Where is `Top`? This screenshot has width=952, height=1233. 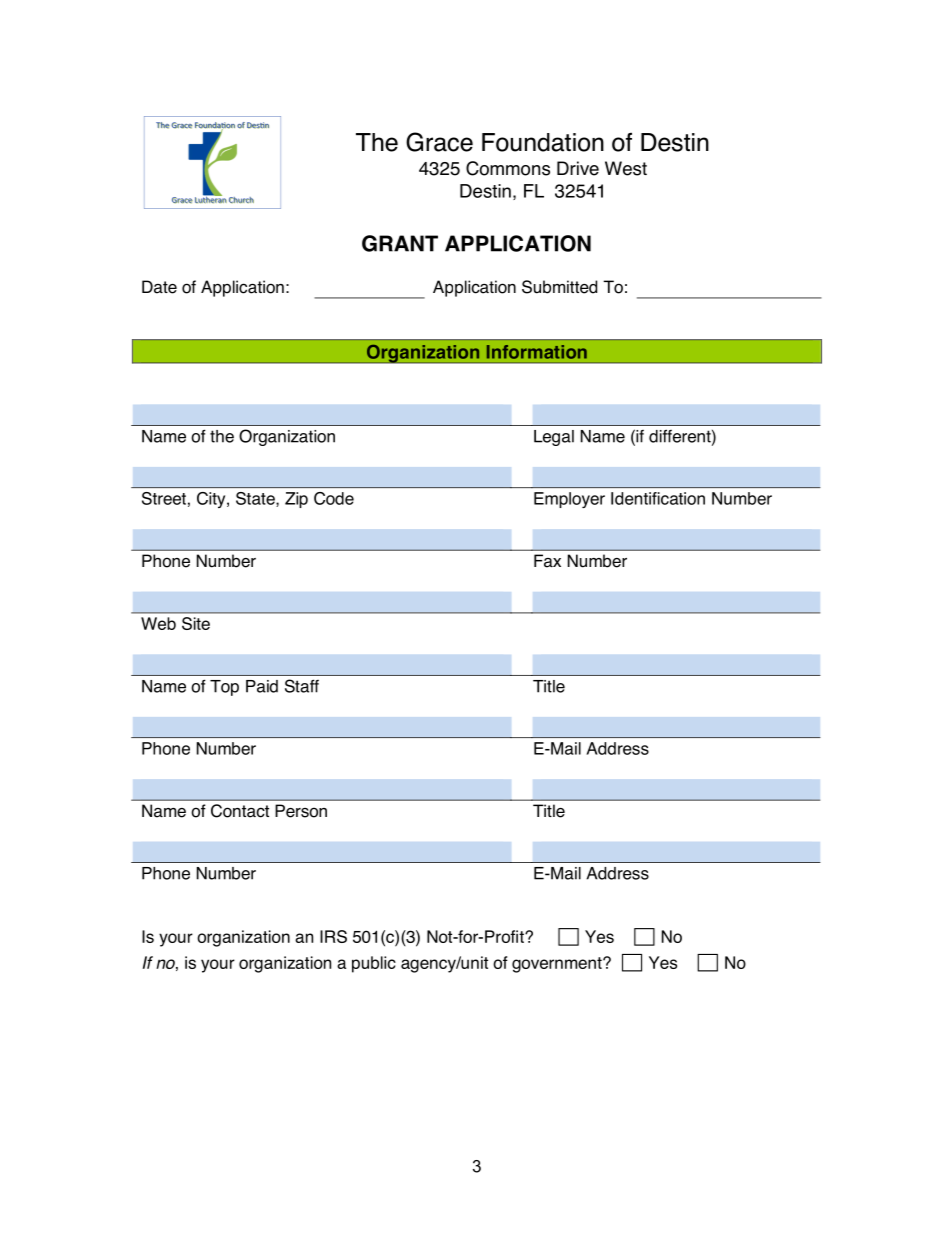 Top is located at coordinates (224, 688).
